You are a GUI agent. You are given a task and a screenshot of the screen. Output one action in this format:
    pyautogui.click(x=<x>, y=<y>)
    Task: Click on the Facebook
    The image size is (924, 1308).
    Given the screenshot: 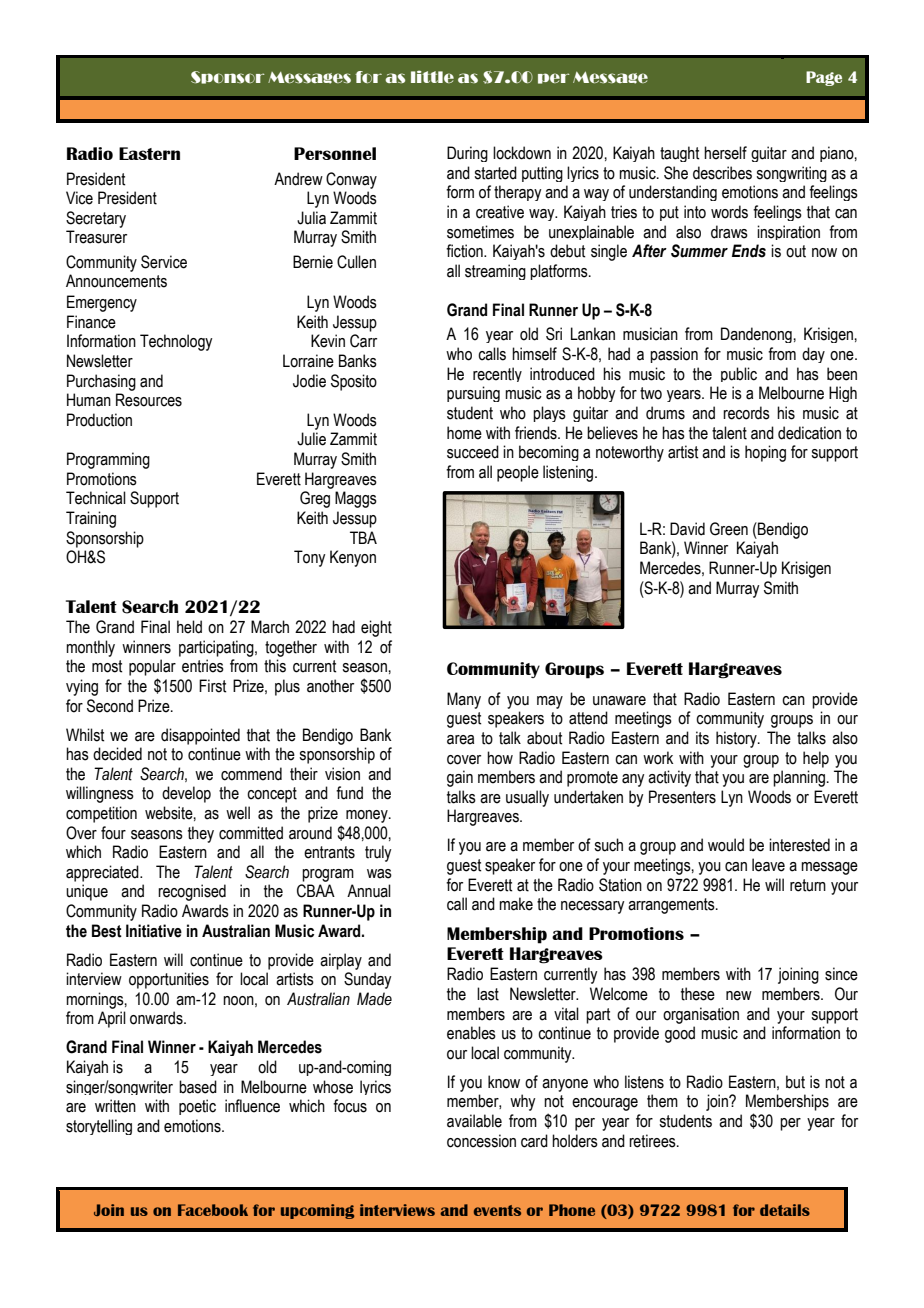 What is the action you would take?
    pyautogui.click(x=213, y=1210)
